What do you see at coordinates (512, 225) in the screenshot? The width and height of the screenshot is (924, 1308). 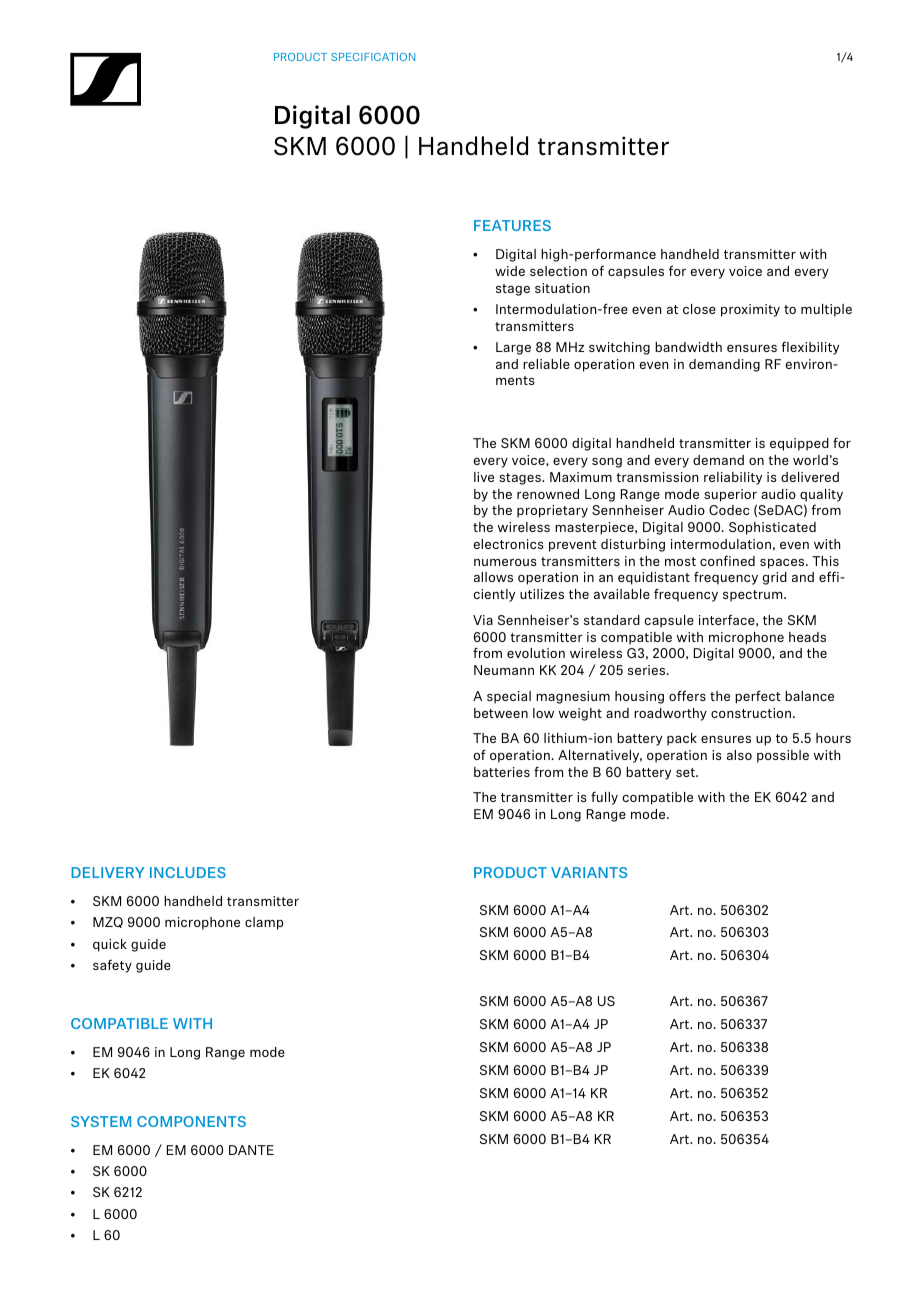 I see `FEATURES` at bounding box center [512, 225].
